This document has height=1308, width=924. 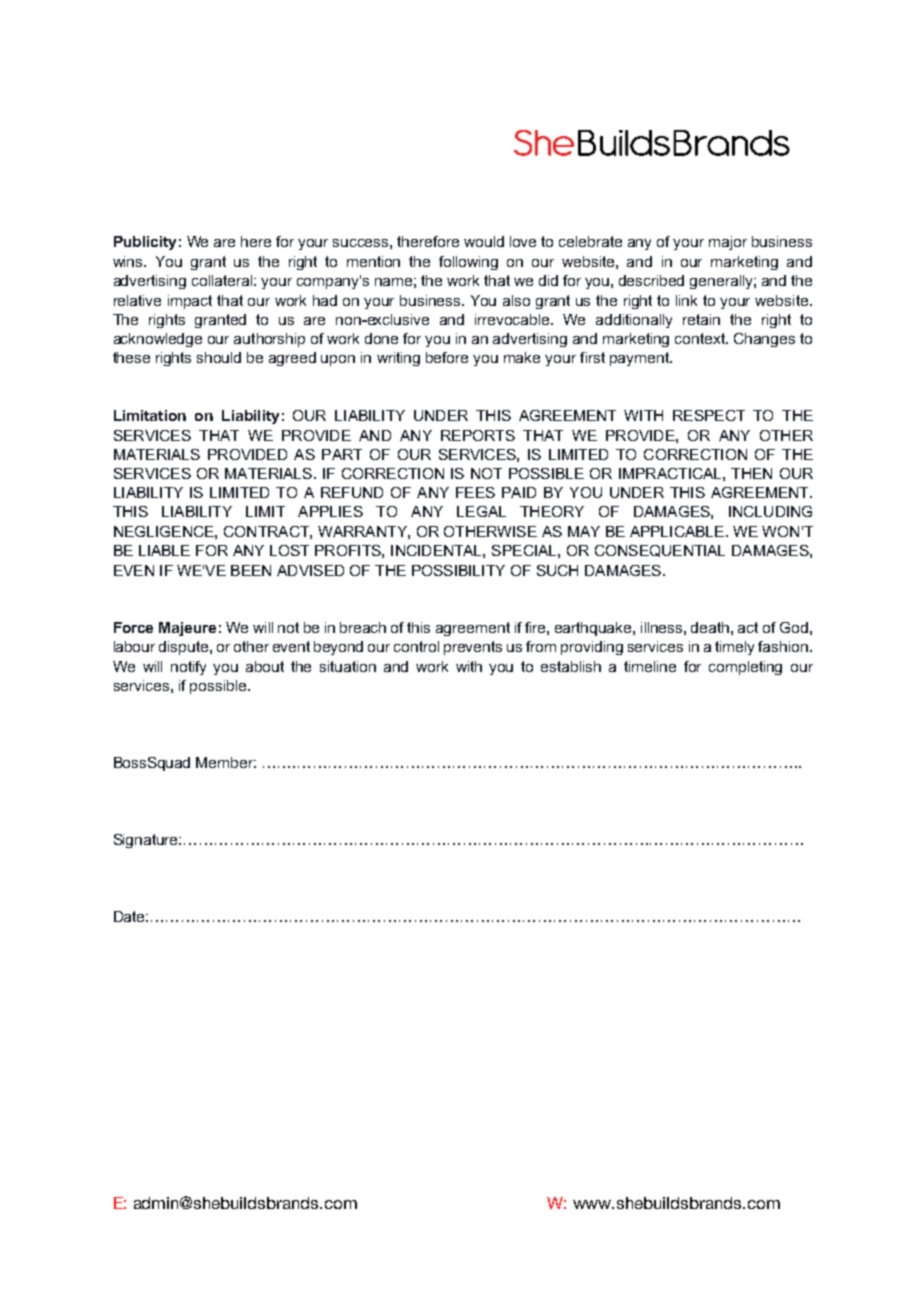 I want to click on major, so click(x=728, y=243).
